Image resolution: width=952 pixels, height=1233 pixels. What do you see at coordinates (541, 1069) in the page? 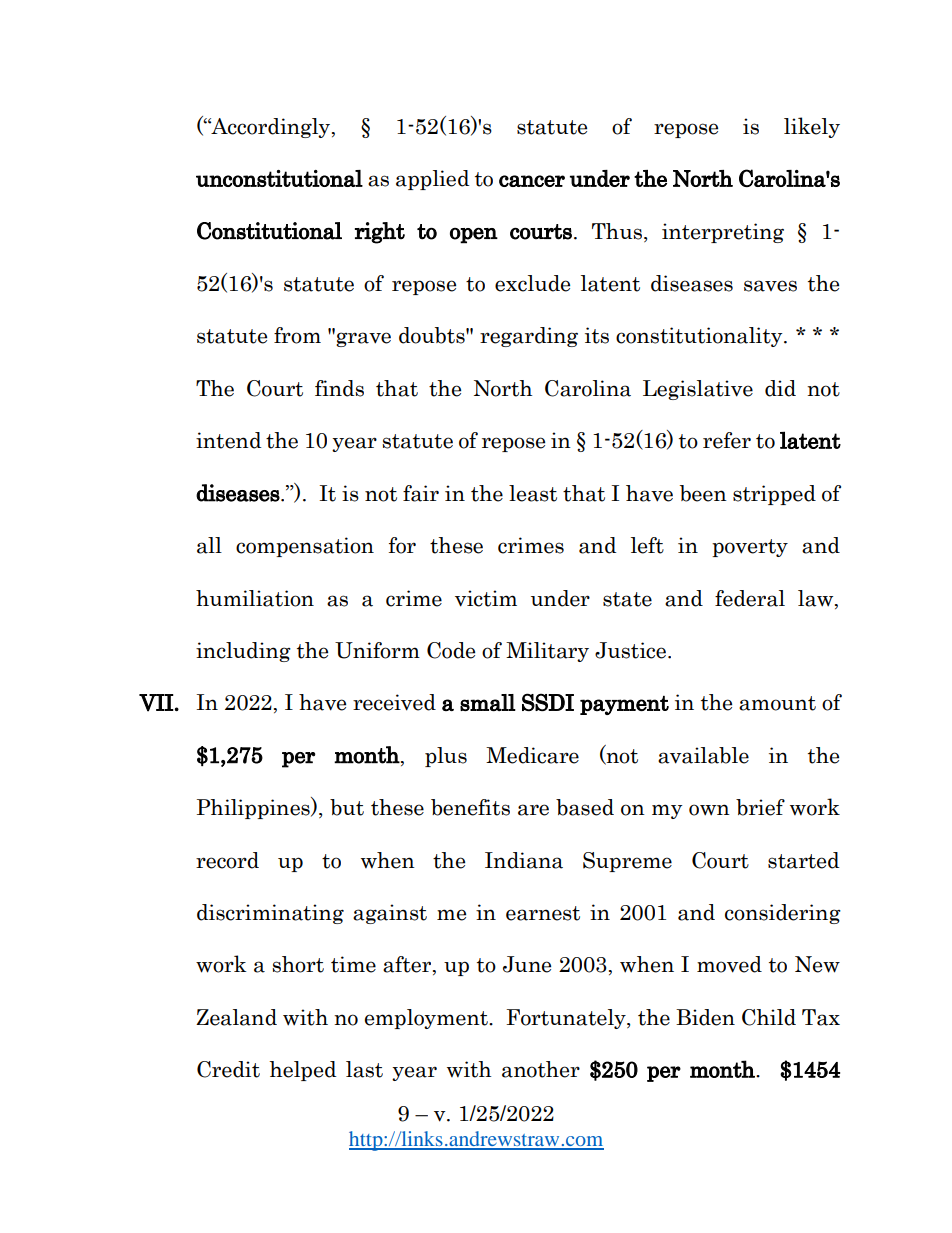
I see `another` at bounding box center [541, 1069].
